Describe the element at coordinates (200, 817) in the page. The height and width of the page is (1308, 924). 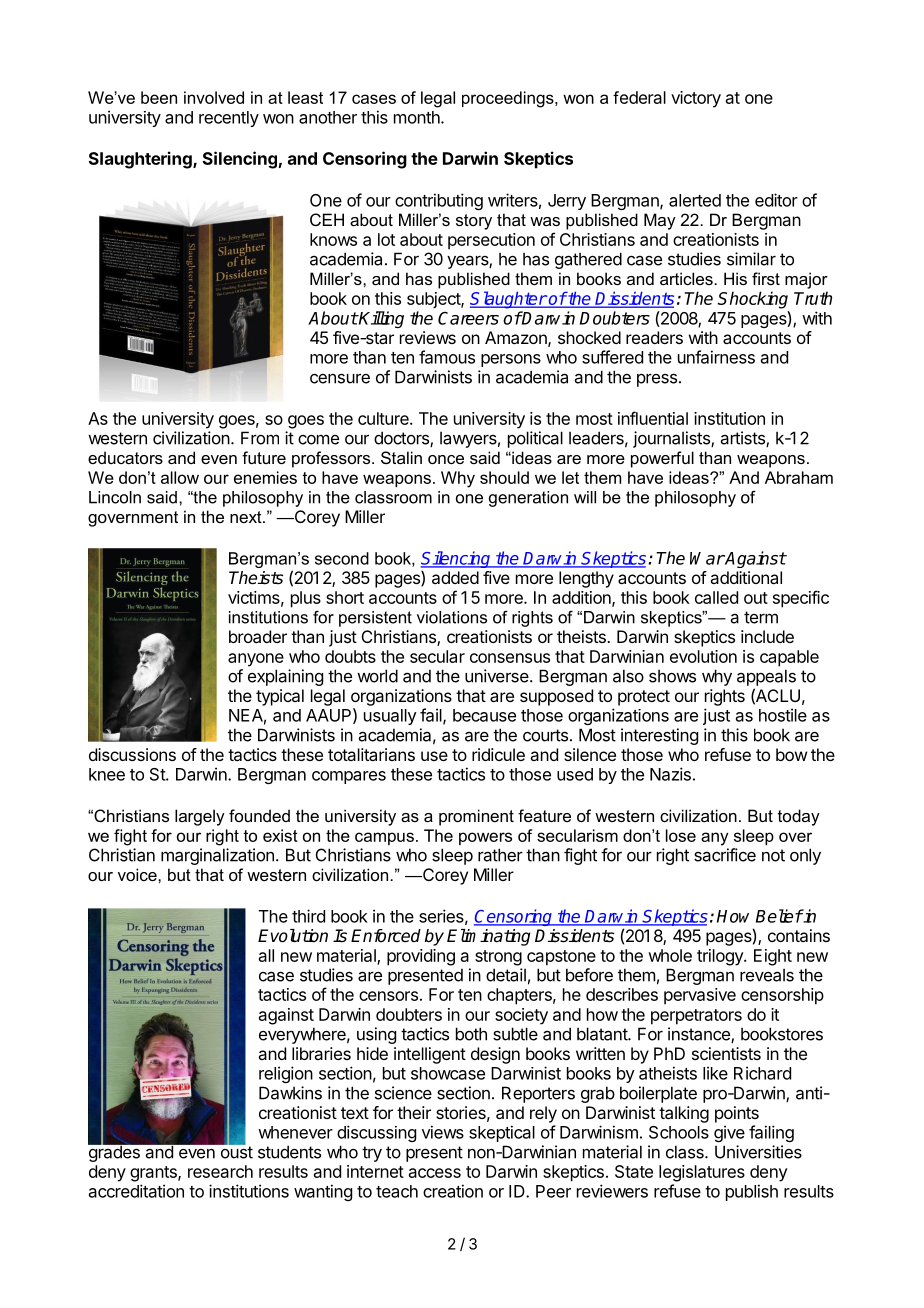
I see `largely` at that location.
